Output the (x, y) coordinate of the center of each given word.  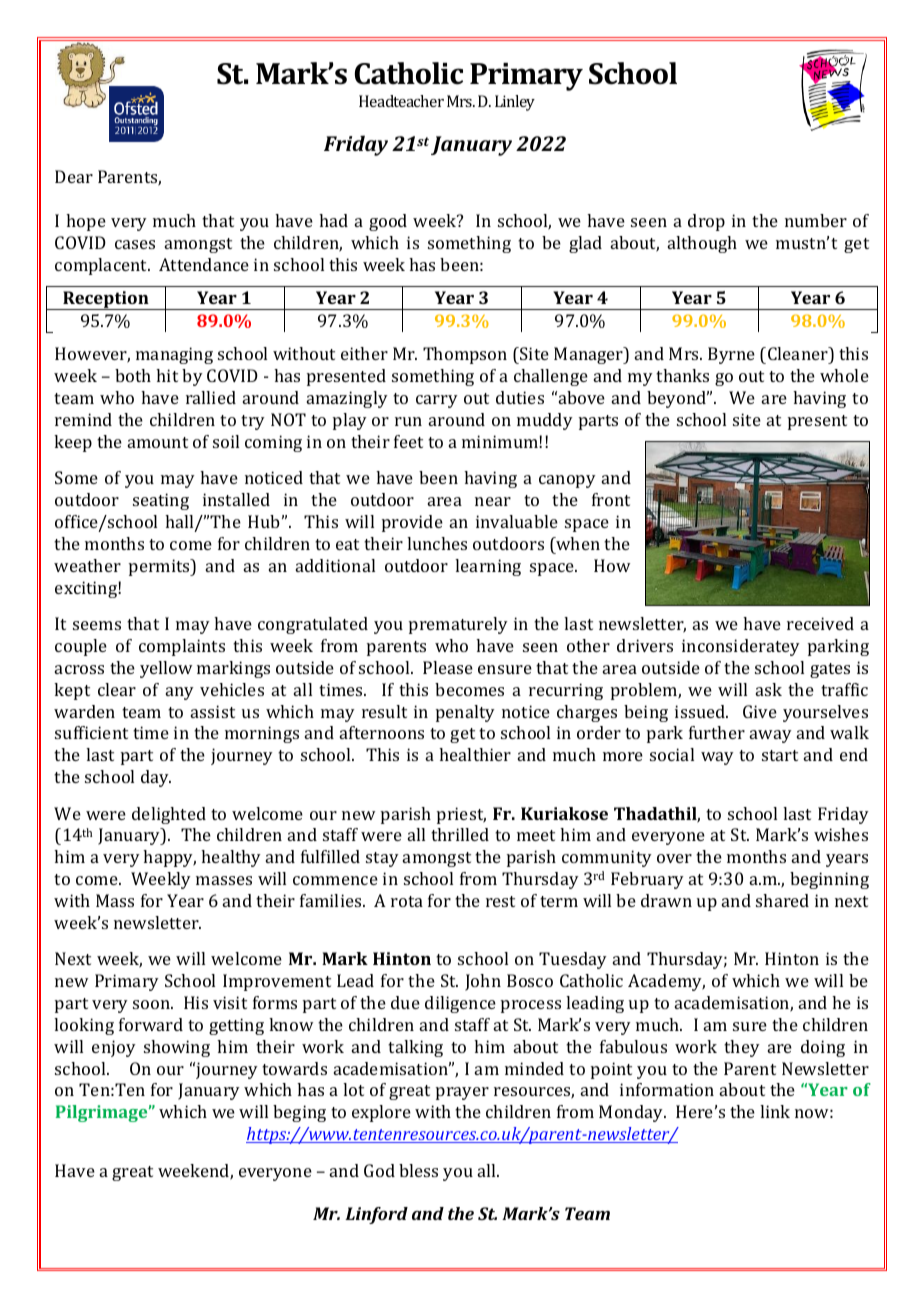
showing (177, 1048)
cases (135, 244)
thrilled (460, 834)
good (388, 222)
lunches (437, 543)
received (820, 623)
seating (161, 501)
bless (418, 1170)
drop (706, 222)
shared (782, 900)
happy (169, 858)
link (775, 1111)
